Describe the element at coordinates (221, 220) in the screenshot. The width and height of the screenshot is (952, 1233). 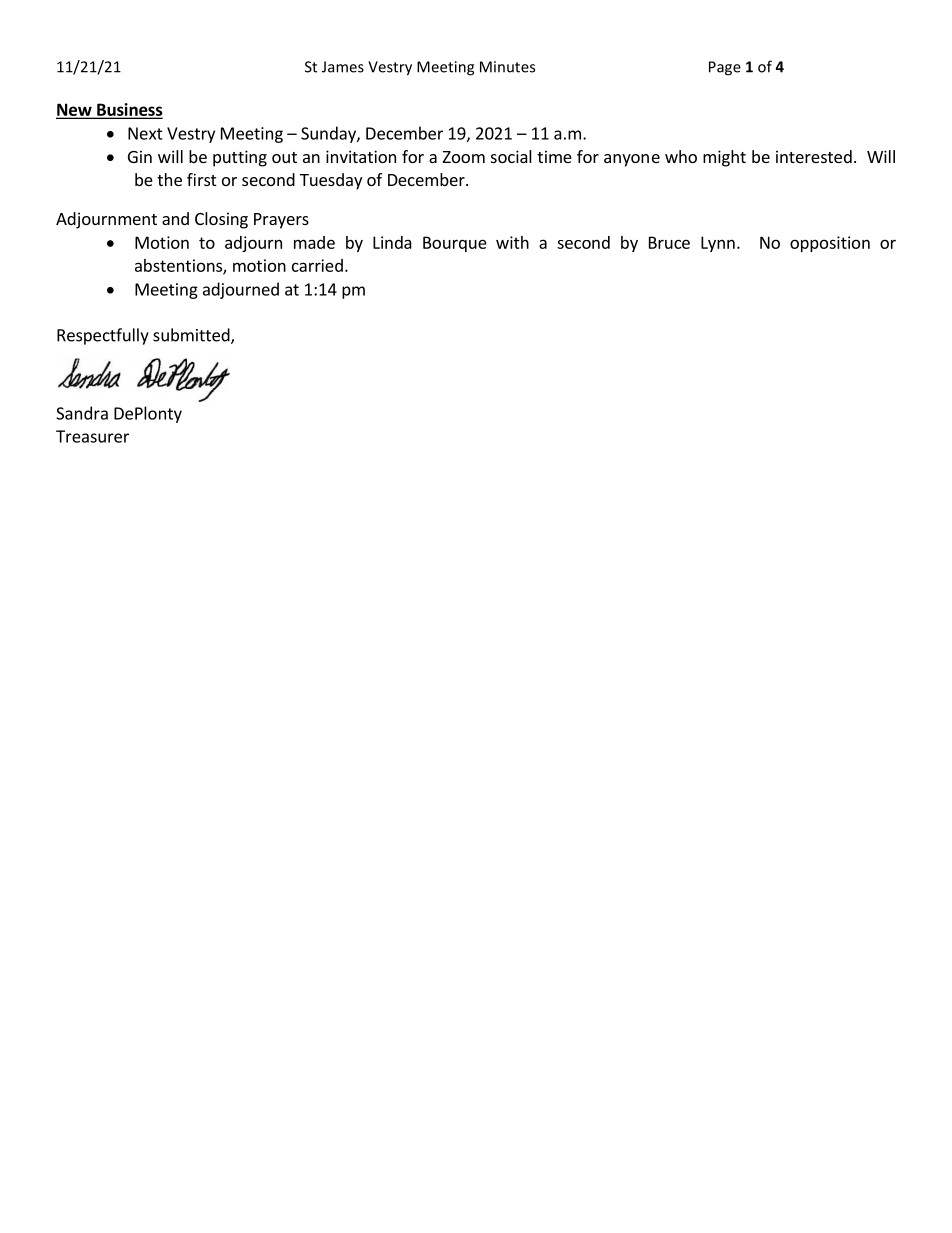
I see `Closing` at that location.
